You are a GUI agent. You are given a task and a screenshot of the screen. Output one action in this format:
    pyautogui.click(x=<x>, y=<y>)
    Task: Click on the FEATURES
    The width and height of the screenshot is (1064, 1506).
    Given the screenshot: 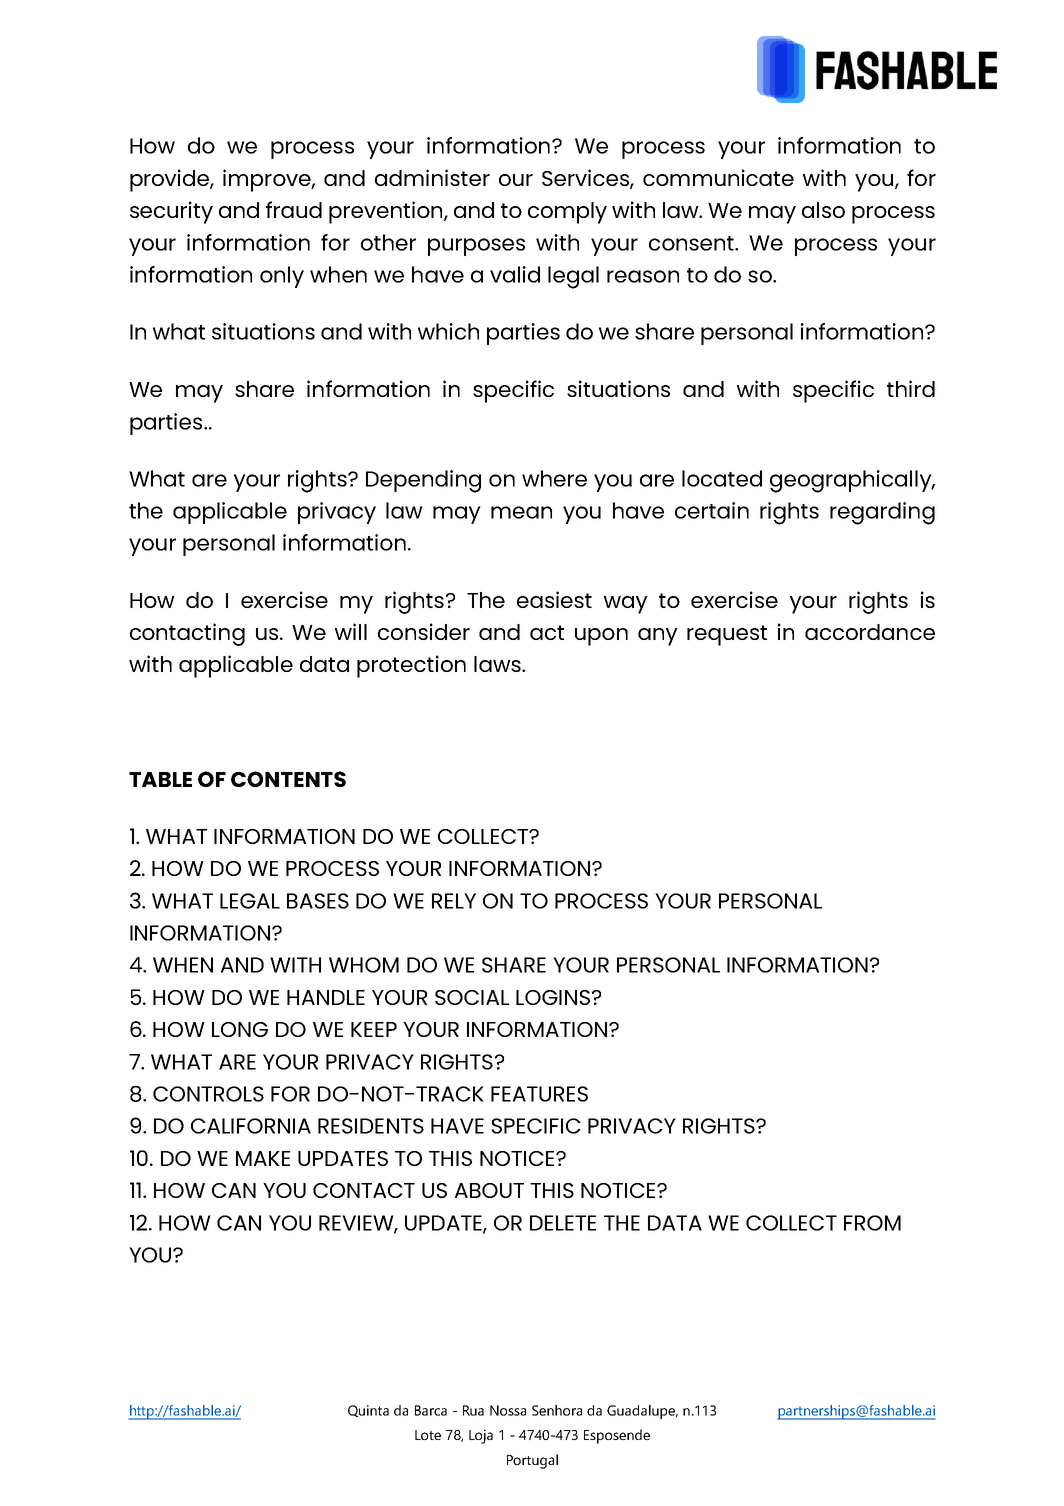 What is the action you would take?
    pyautogui.click(x=539, y=1094)
